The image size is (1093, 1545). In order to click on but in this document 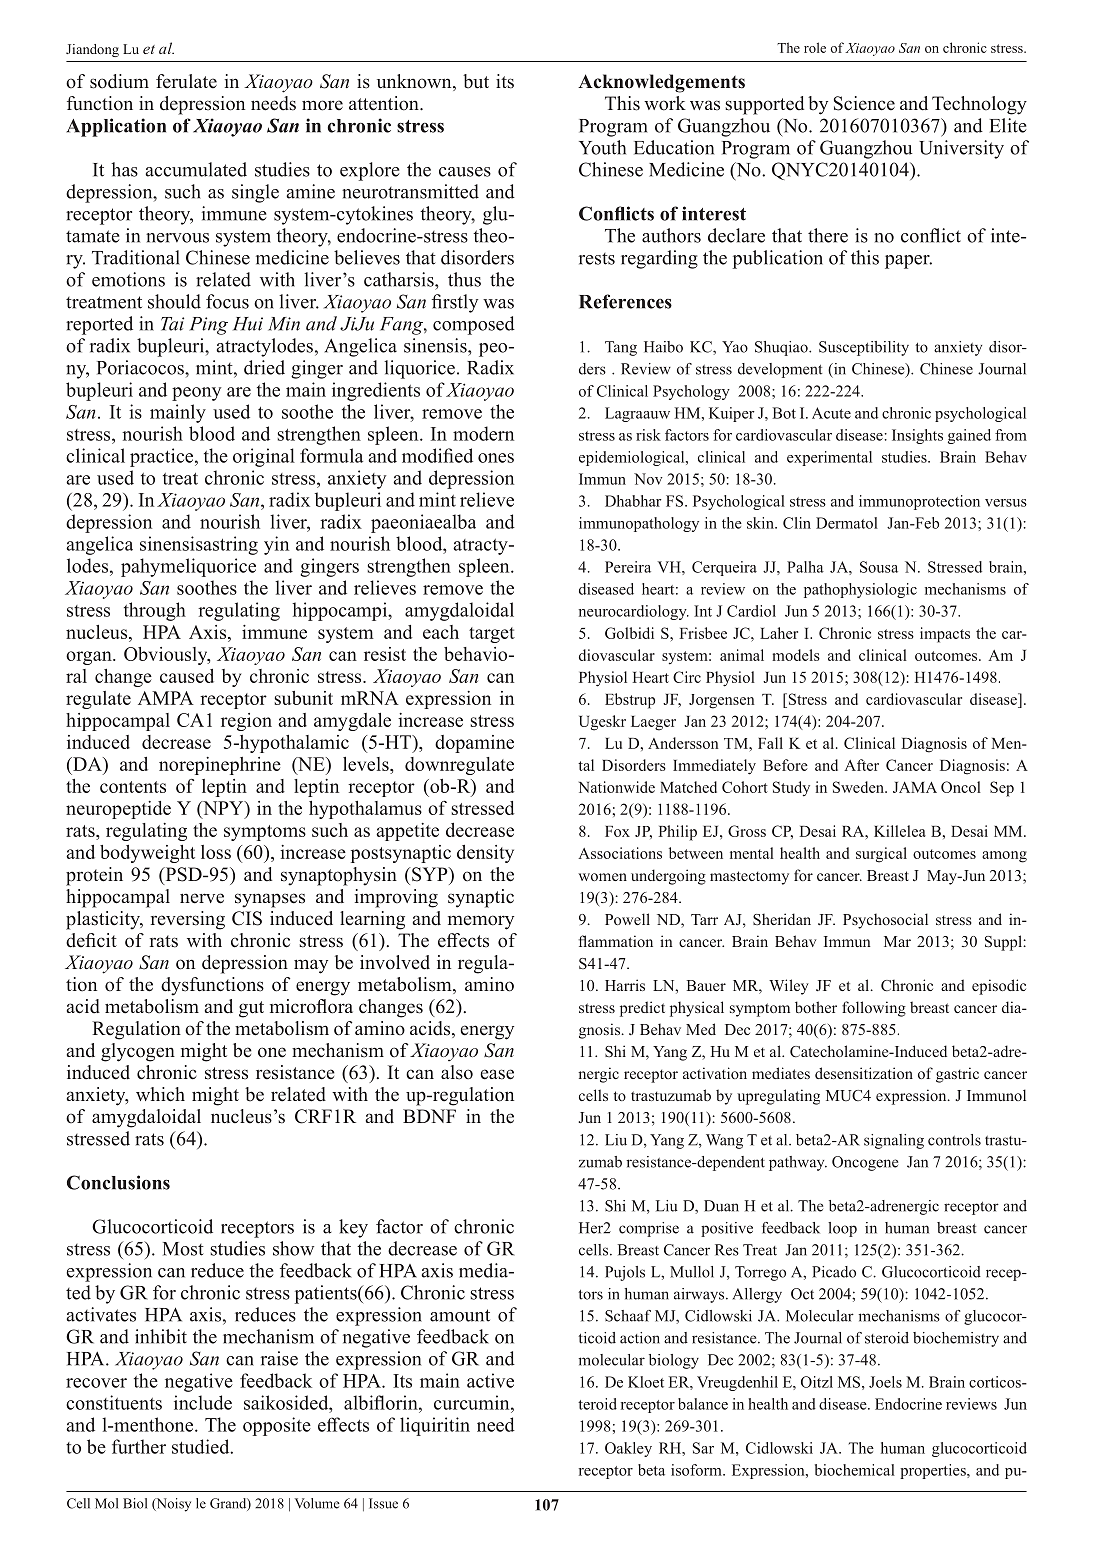, I will do `click(476, 81)`.
